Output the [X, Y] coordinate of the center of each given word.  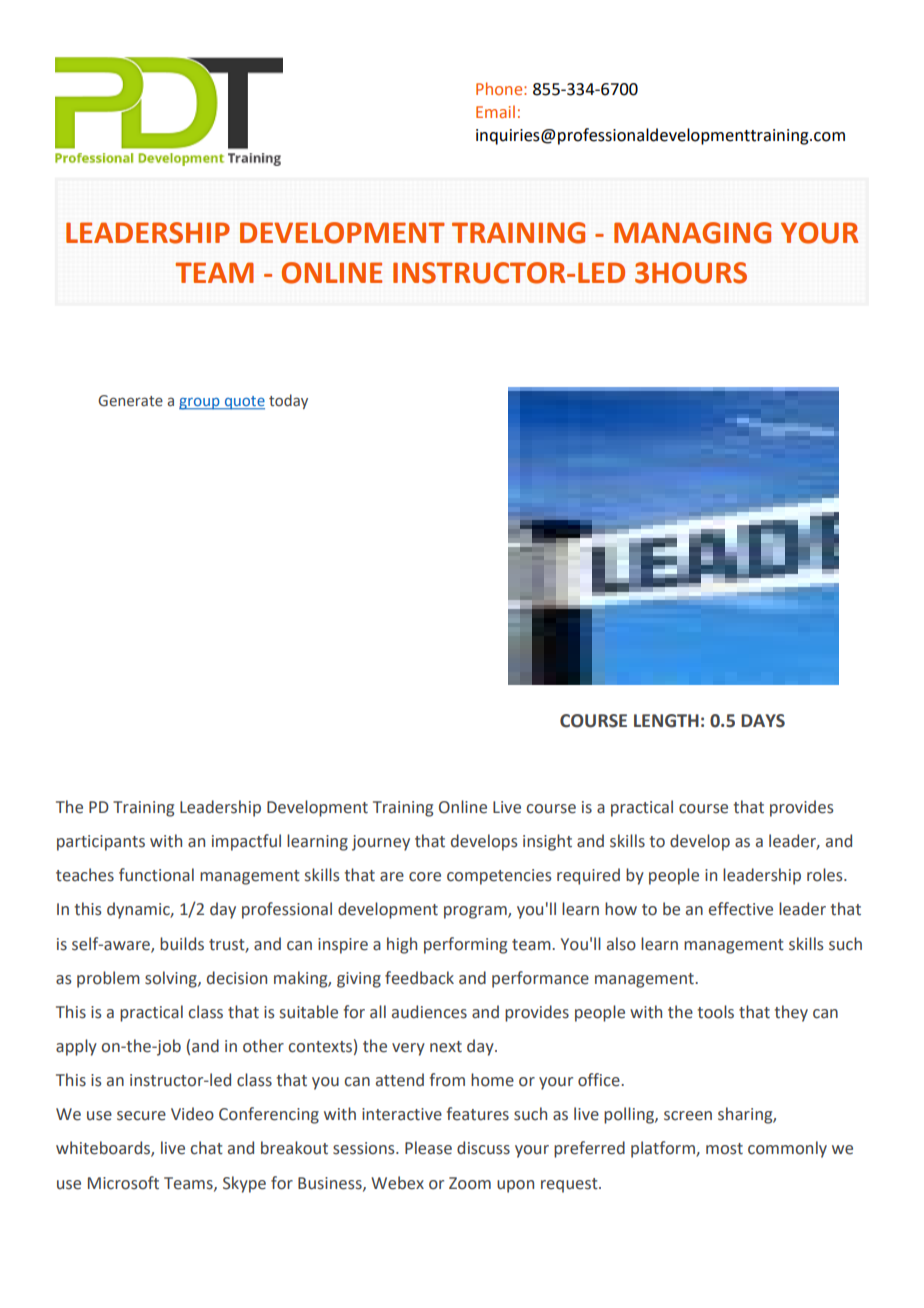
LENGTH [666, 721]
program [476, 912]
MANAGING [692, 233]
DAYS [763, 721]
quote [243, 403]
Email [495, 111]
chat [206, 1148]
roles [826, 875]
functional [156, 875]
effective [741, 909]
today [288, 401]
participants [101, 843]
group [200, 404]
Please [428, 1148]
